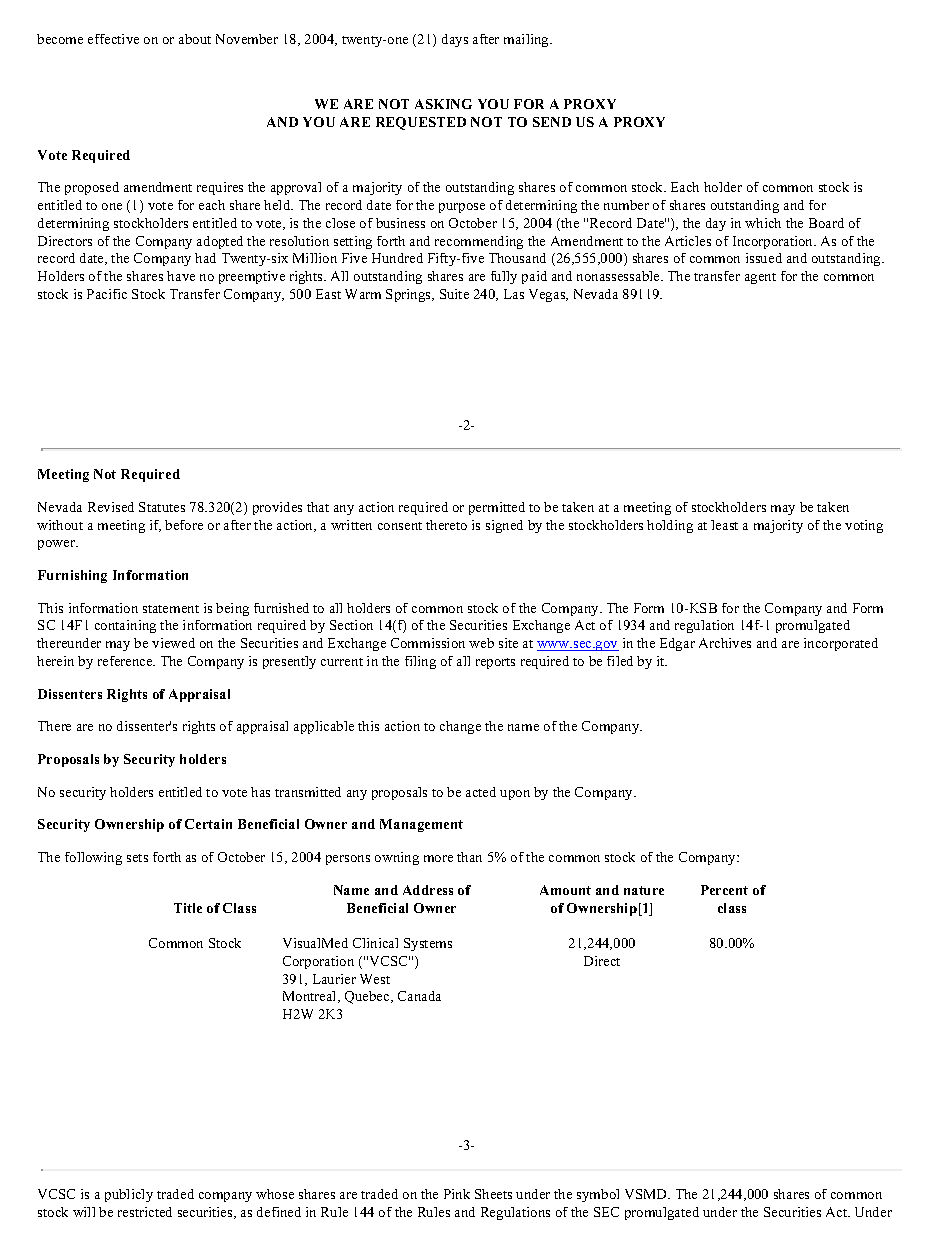 The image size is (952, 1233). I want to click on Certain, so click(208, 824).
